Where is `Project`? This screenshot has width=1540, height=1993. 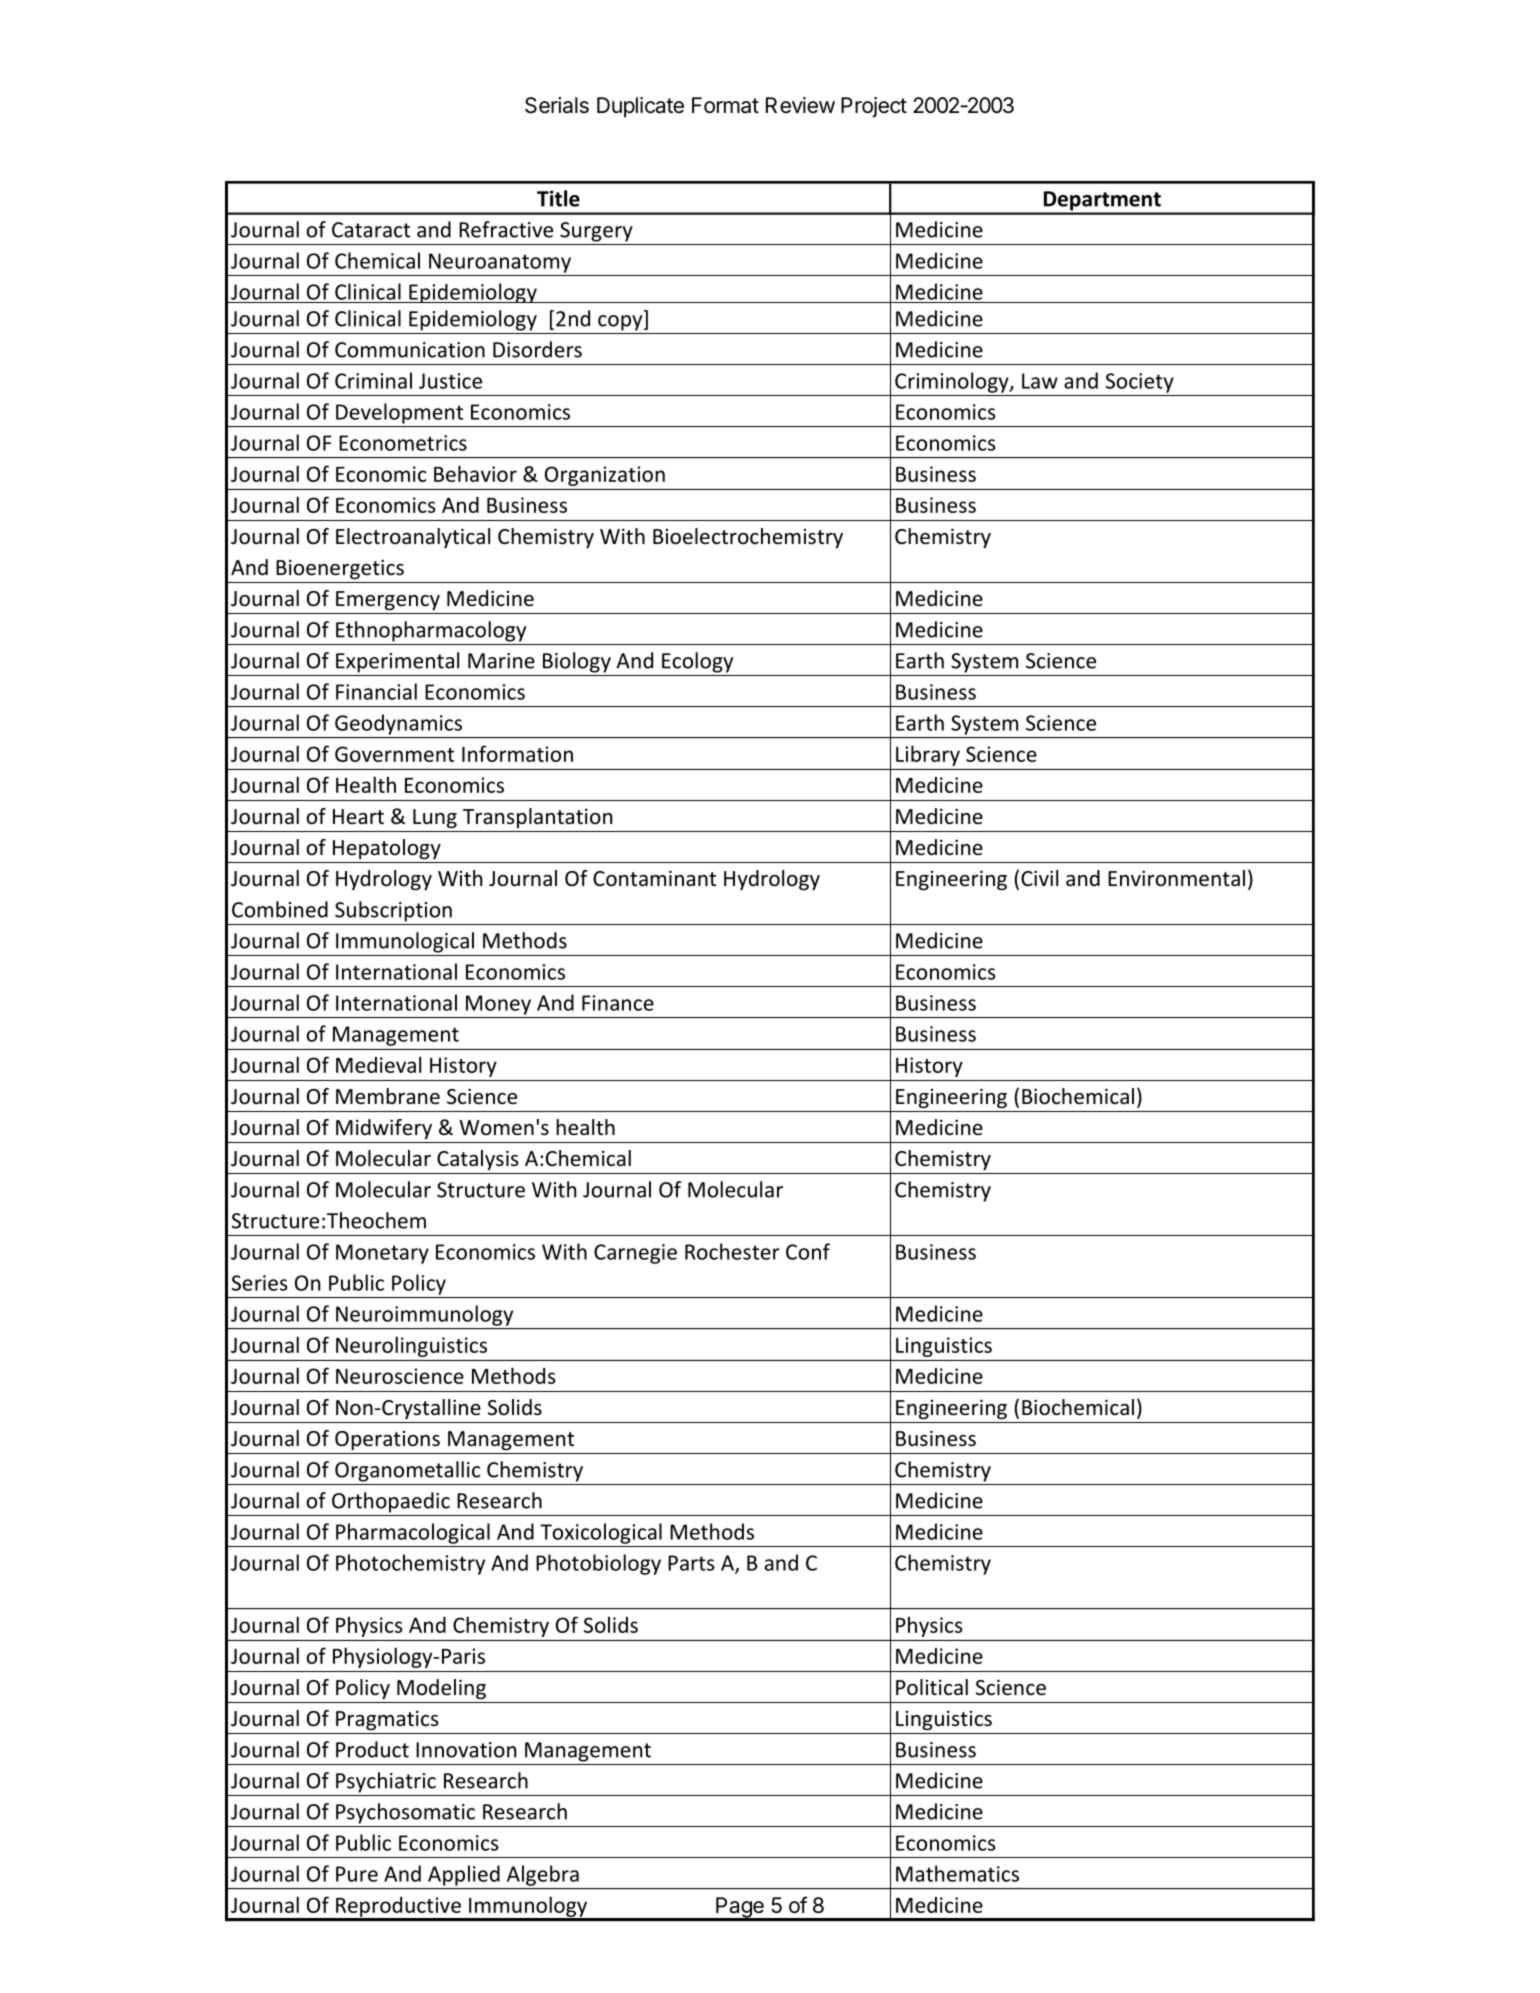 Project is located at coordinates (874, 107).
